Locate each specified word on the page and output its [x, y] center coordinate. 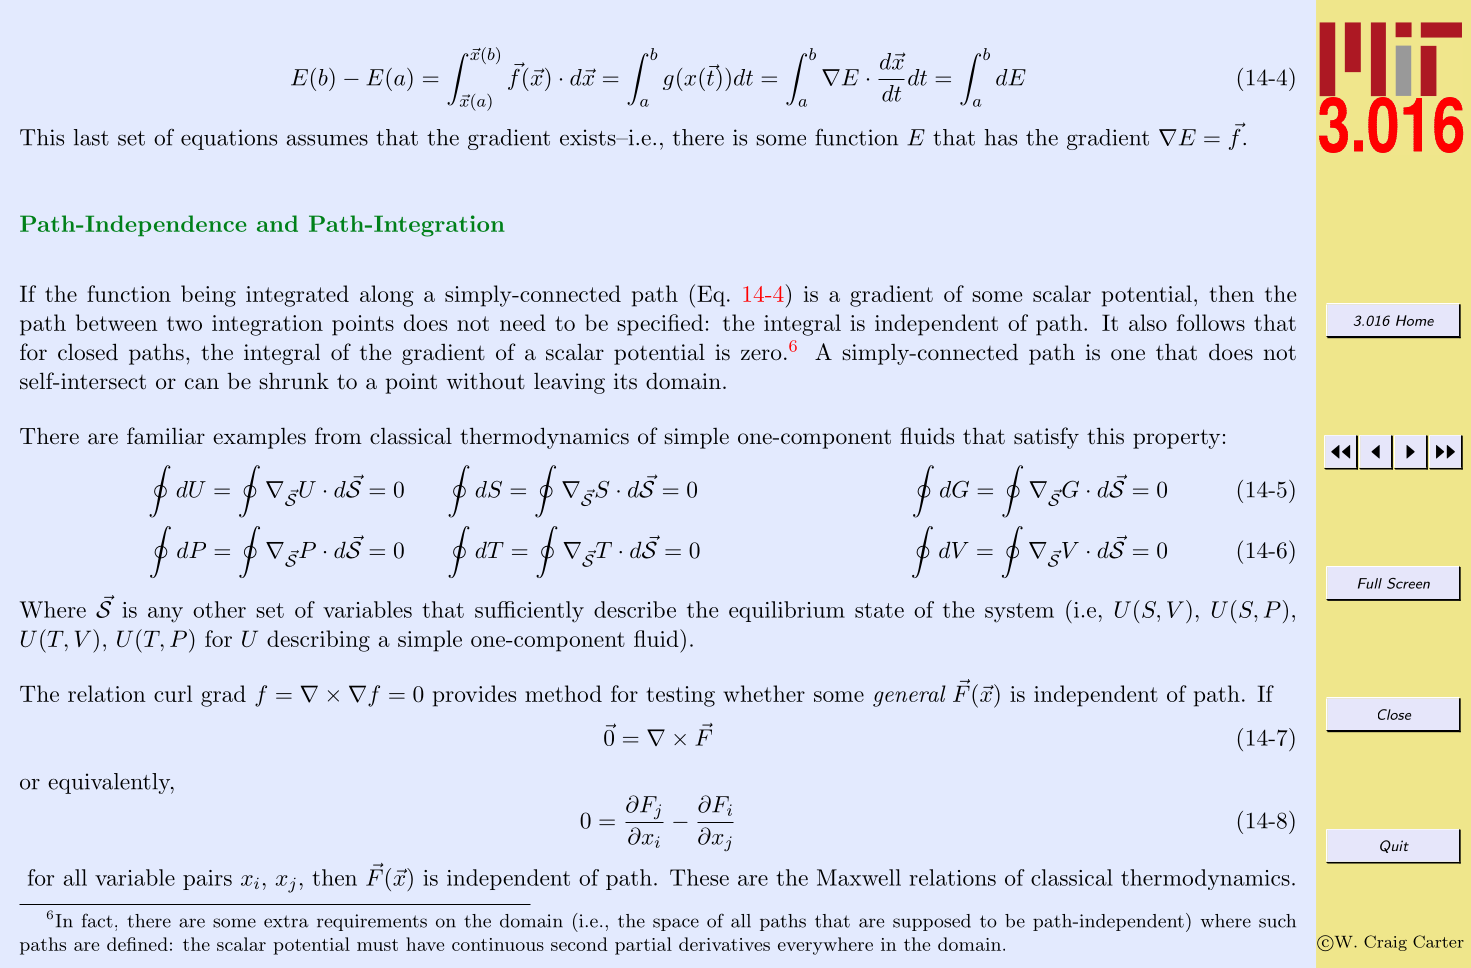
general [909, 696]
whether [764, 693]
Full [1370, 583]
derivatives [724, 944]
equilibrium [787, 611]
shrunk [294, 381]
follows [1211, 322]
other [219, 609]
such [1277, 921]
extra [286, 921]
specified [660, 325]
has [1001, 137]
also [1148, 322]
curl [173, 693]
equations [229, 139]
